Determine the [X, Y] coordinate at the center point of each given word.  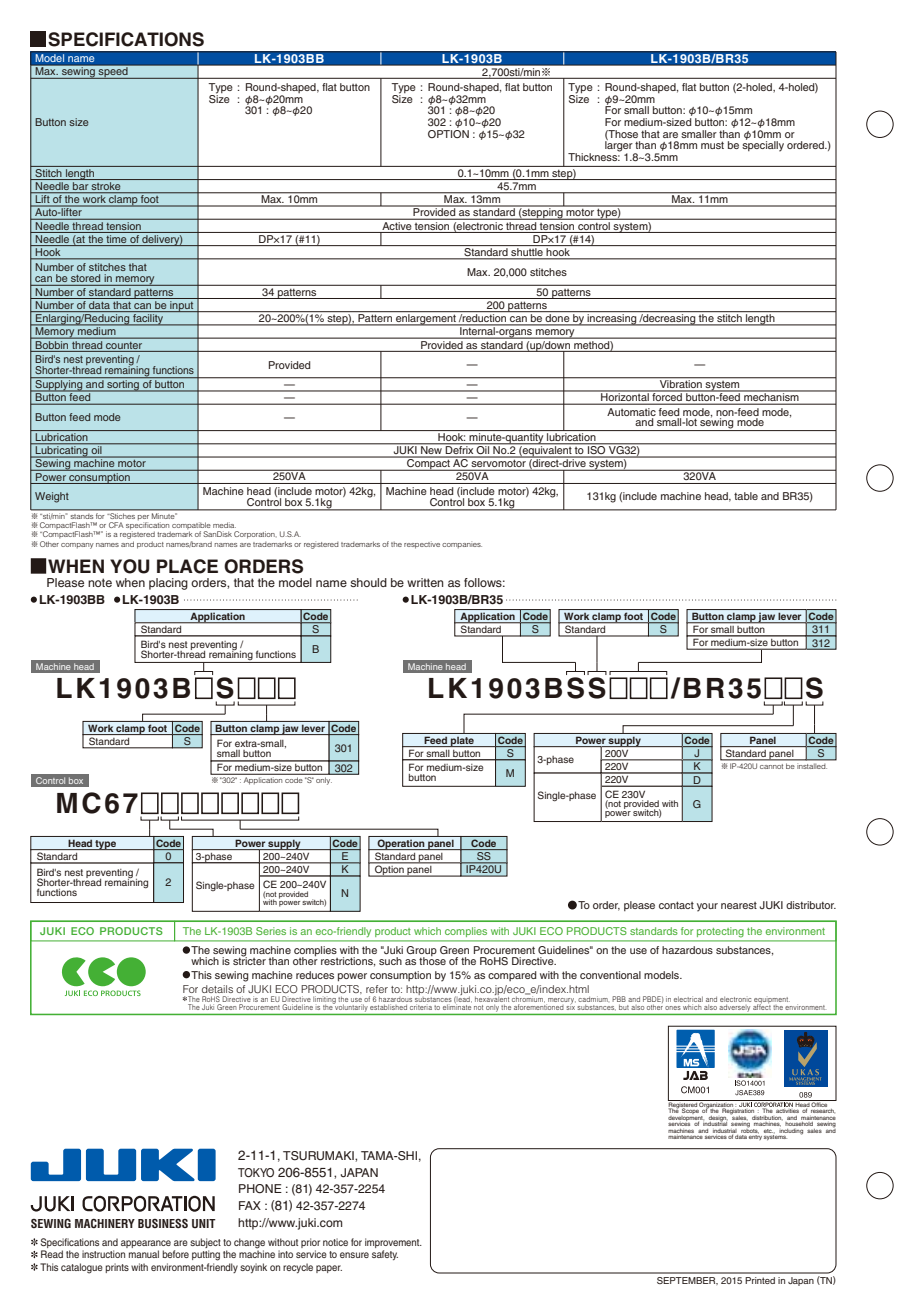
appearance [146, 1244]
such [390, 961]
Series [271, 931]
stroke [106, 187]
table [746, 496]
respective [422, 545]
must [712, 145]
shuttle [527, 253]
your [707, 907]
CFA [116, 525]
